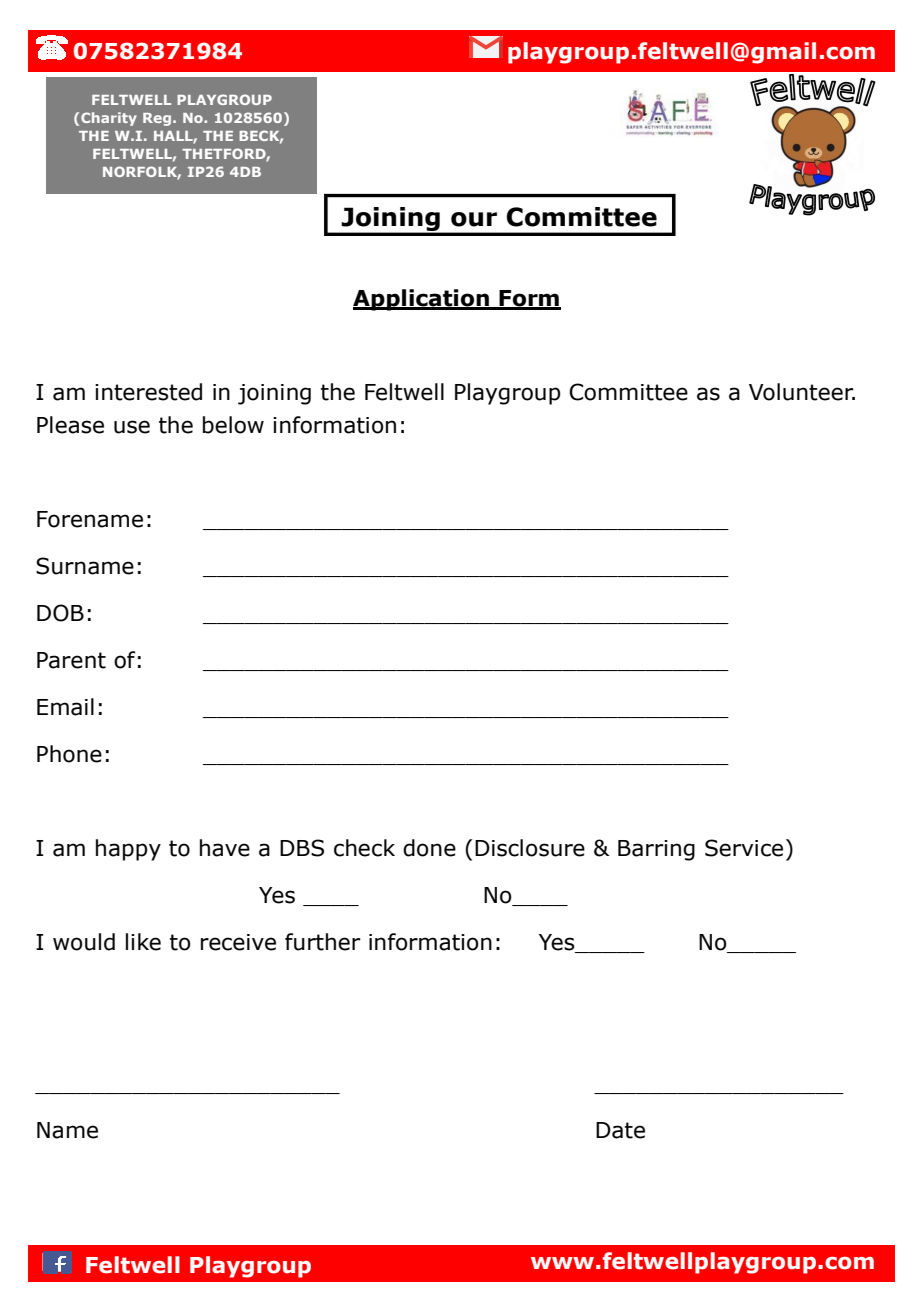 Image resolution: width=924 pixels, height=1308 pixels. I want to click on Application, so click(422, 300).
